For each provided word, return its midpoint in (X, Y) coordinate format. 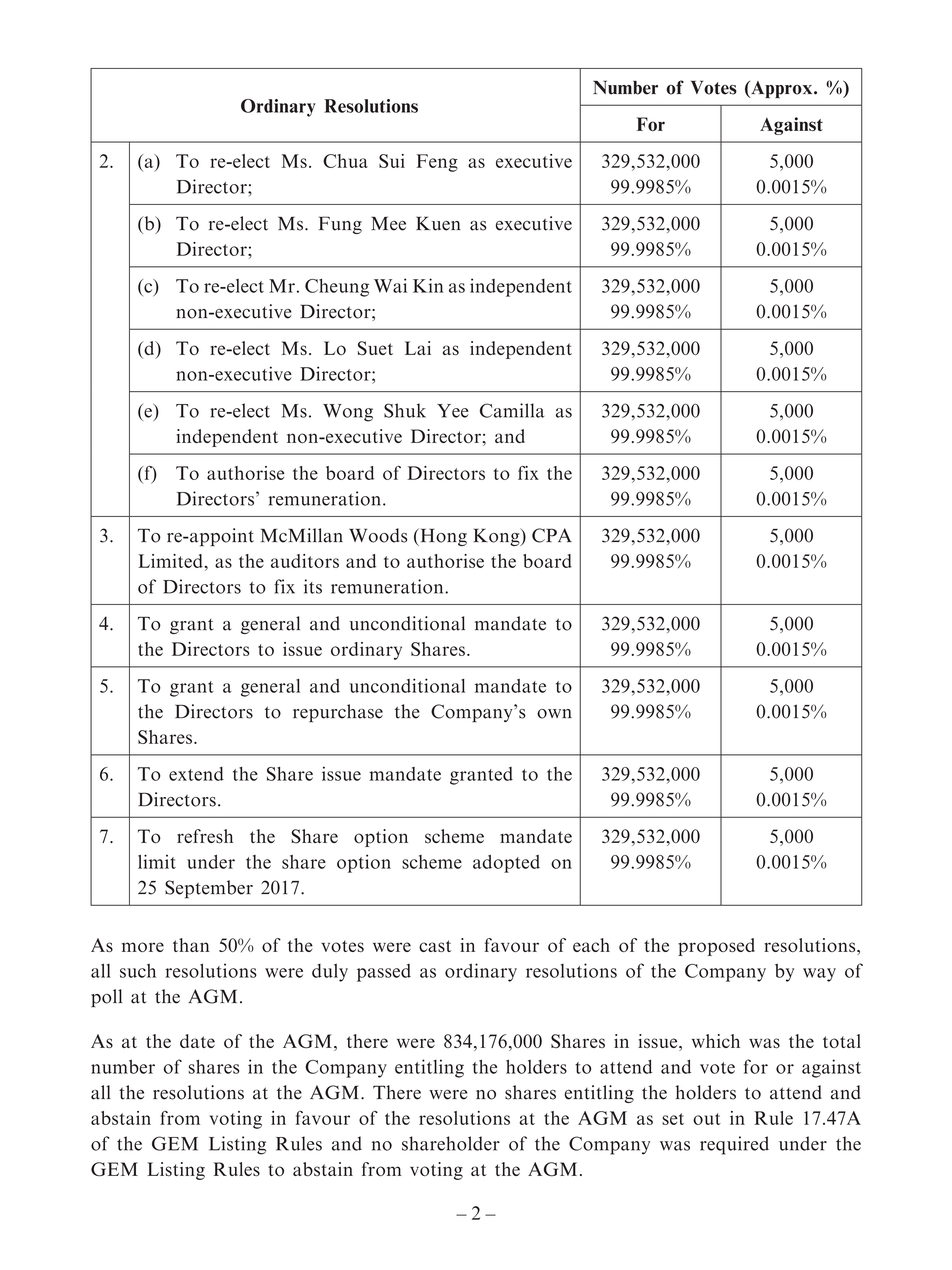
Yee (453, 411)
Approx (782, 89)
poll (106, 998)
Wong (348, 413)
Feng (437, 163)
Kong (497, 537)
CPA (552, 535)
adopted (506, 864)
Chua (345, 161)
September (209, 889)
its (313, 586)
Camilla (512, 410)
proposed (716, 947)
